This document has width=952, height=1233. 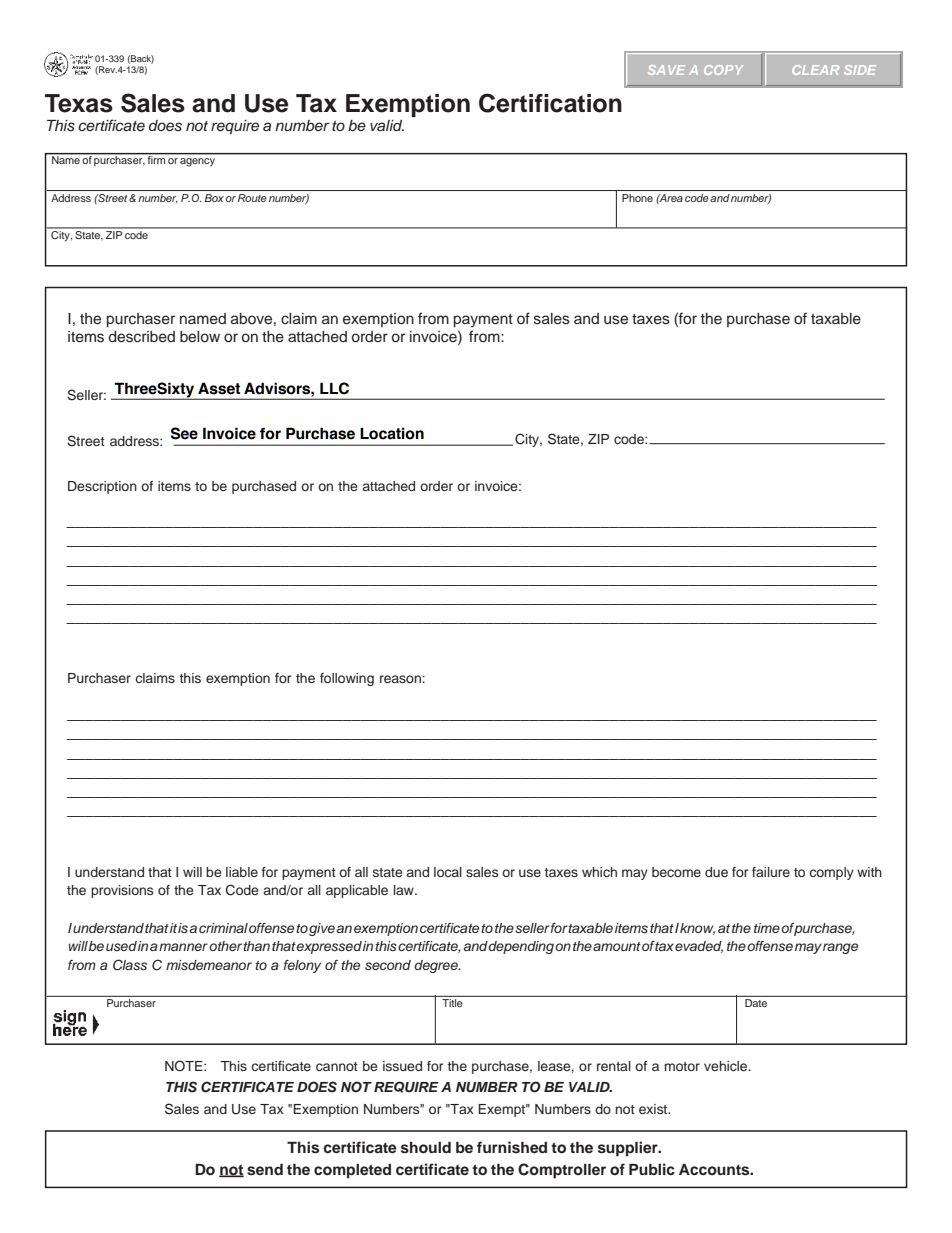 I want to click on Route, so click(x=252, y=198).
